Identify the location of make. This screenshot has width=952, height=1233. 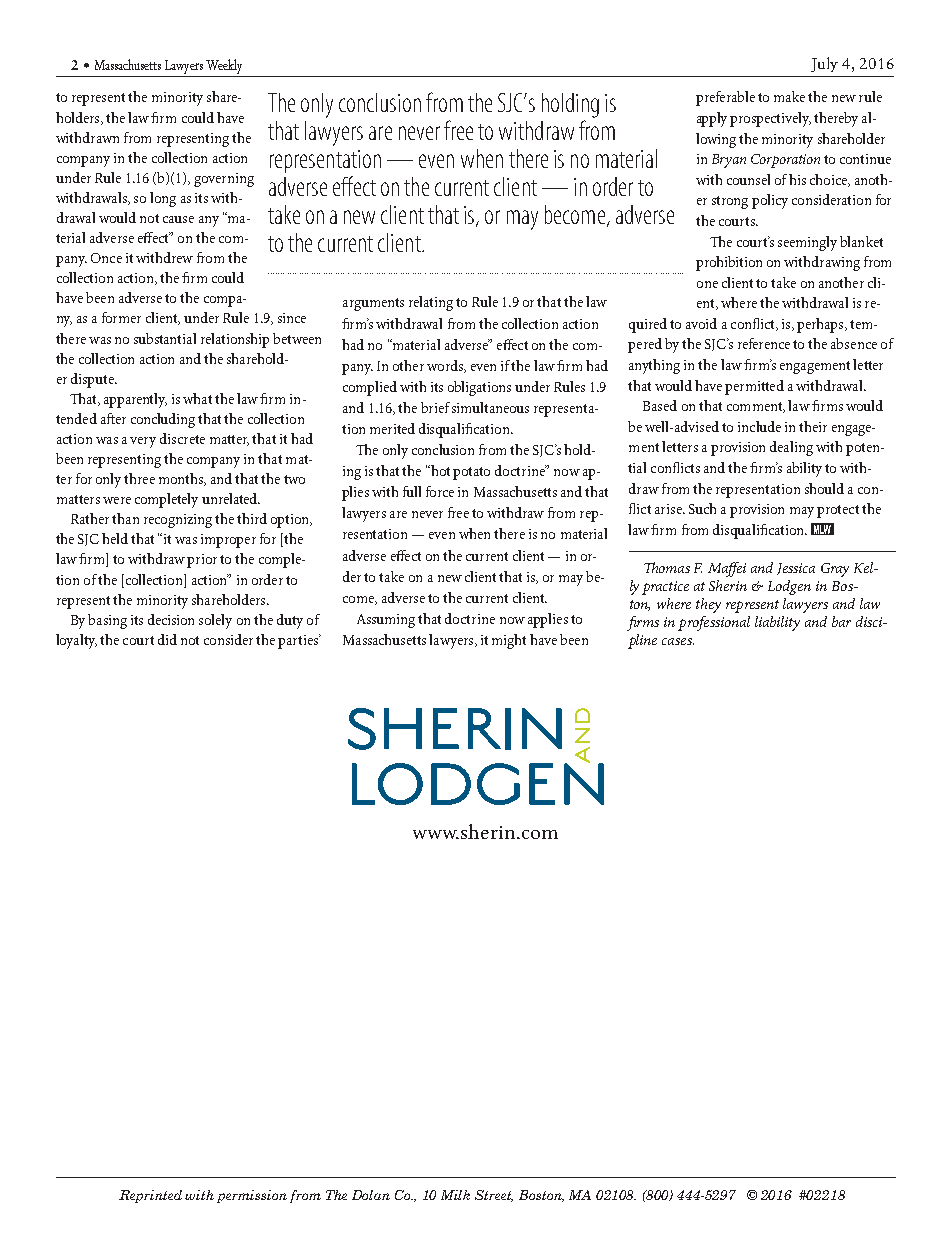
(789, 96).
